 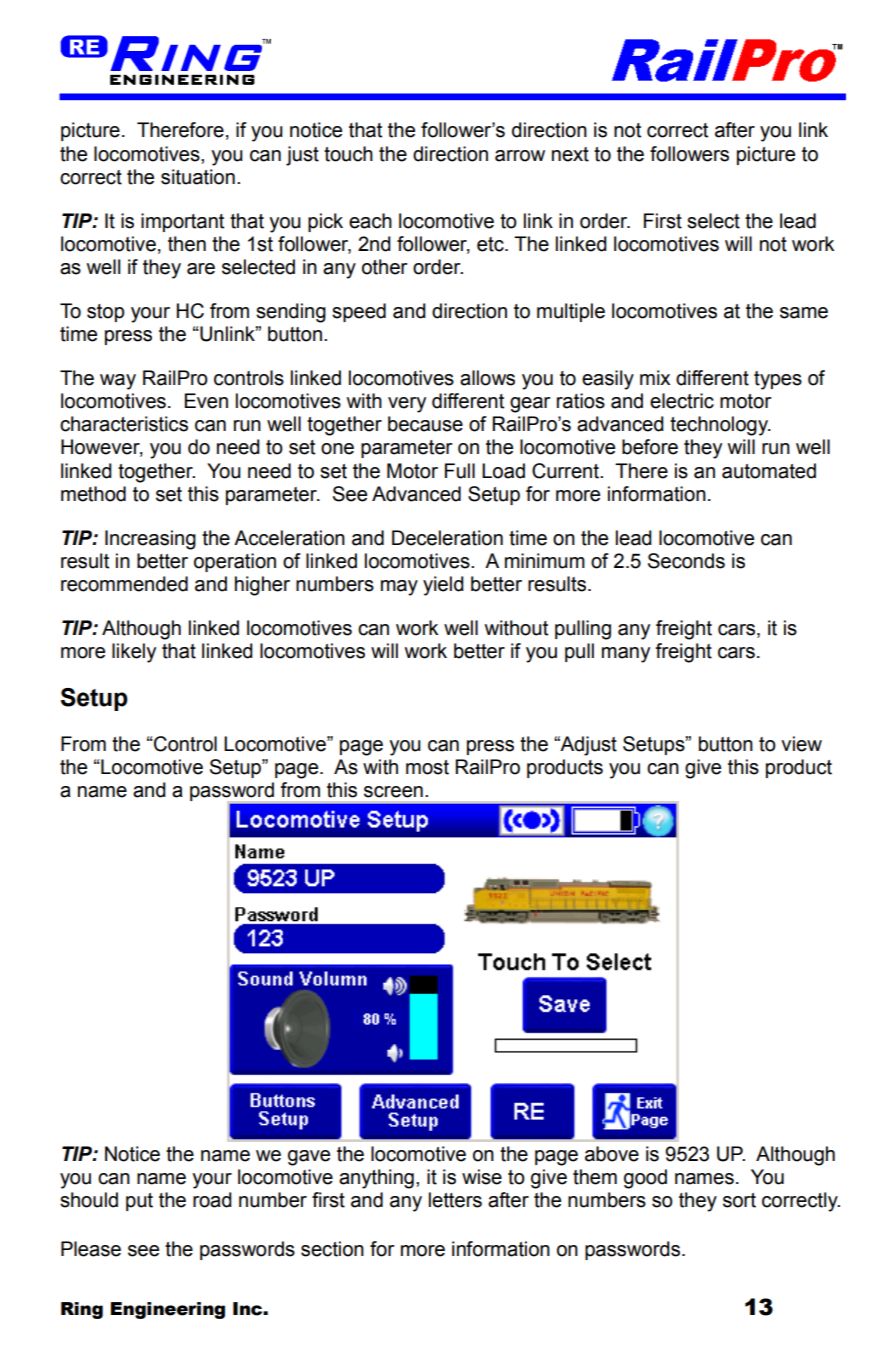 I want to click on view, so click(x=801, y=744).
